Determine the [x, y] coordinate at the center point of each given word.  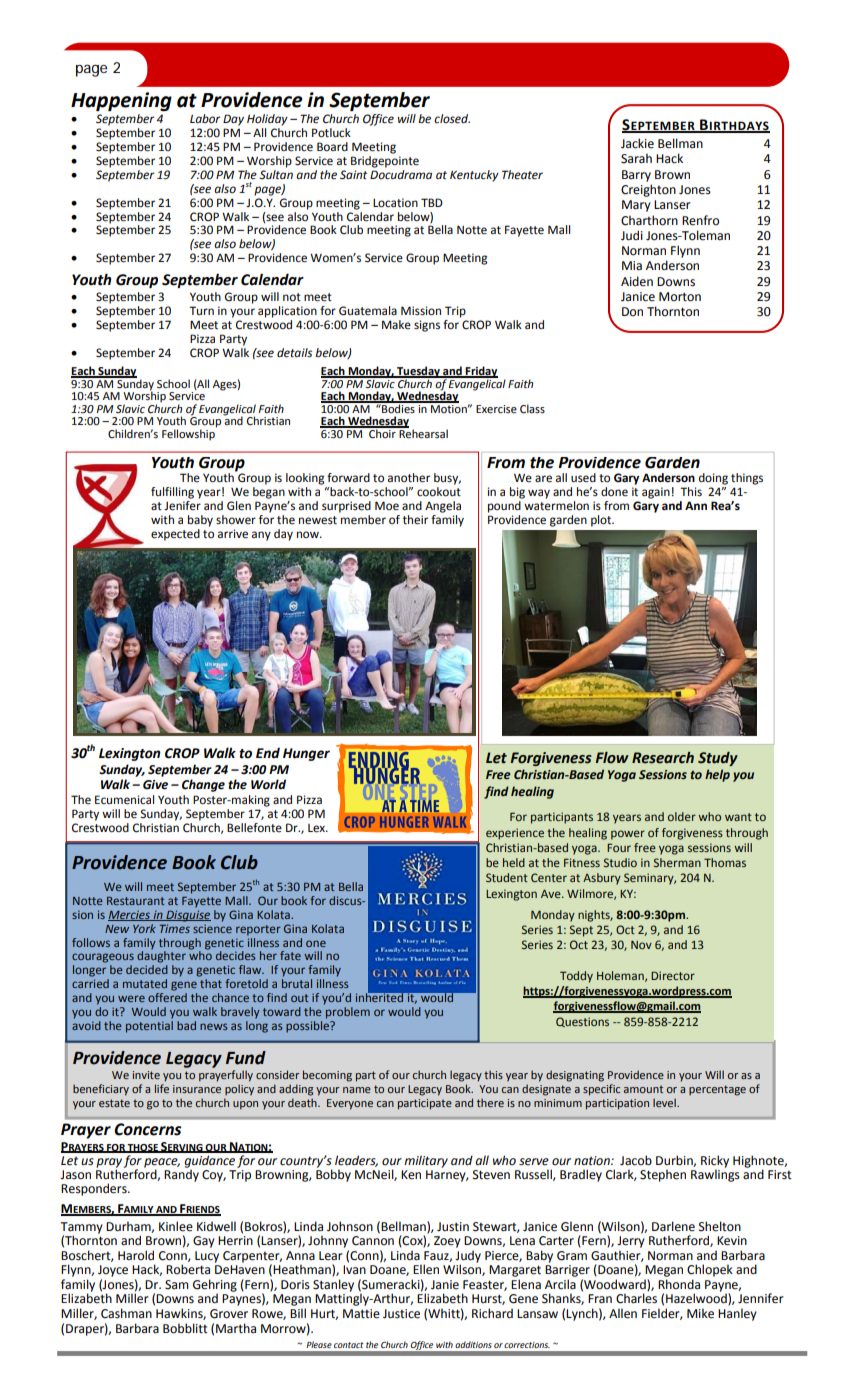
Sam [177, 1285]
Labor [205, 119]
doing [713, 479]
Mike [700, 1313]
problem [347, 1011]
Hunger [306, 754]
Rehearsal [422, 433]
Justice [401, 1314]
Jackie [637, 143]
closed [452, 119]
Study [718, 759]
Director [673, 975]
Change [203, 785]
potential [149, 1025]
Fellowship [189, 434]
